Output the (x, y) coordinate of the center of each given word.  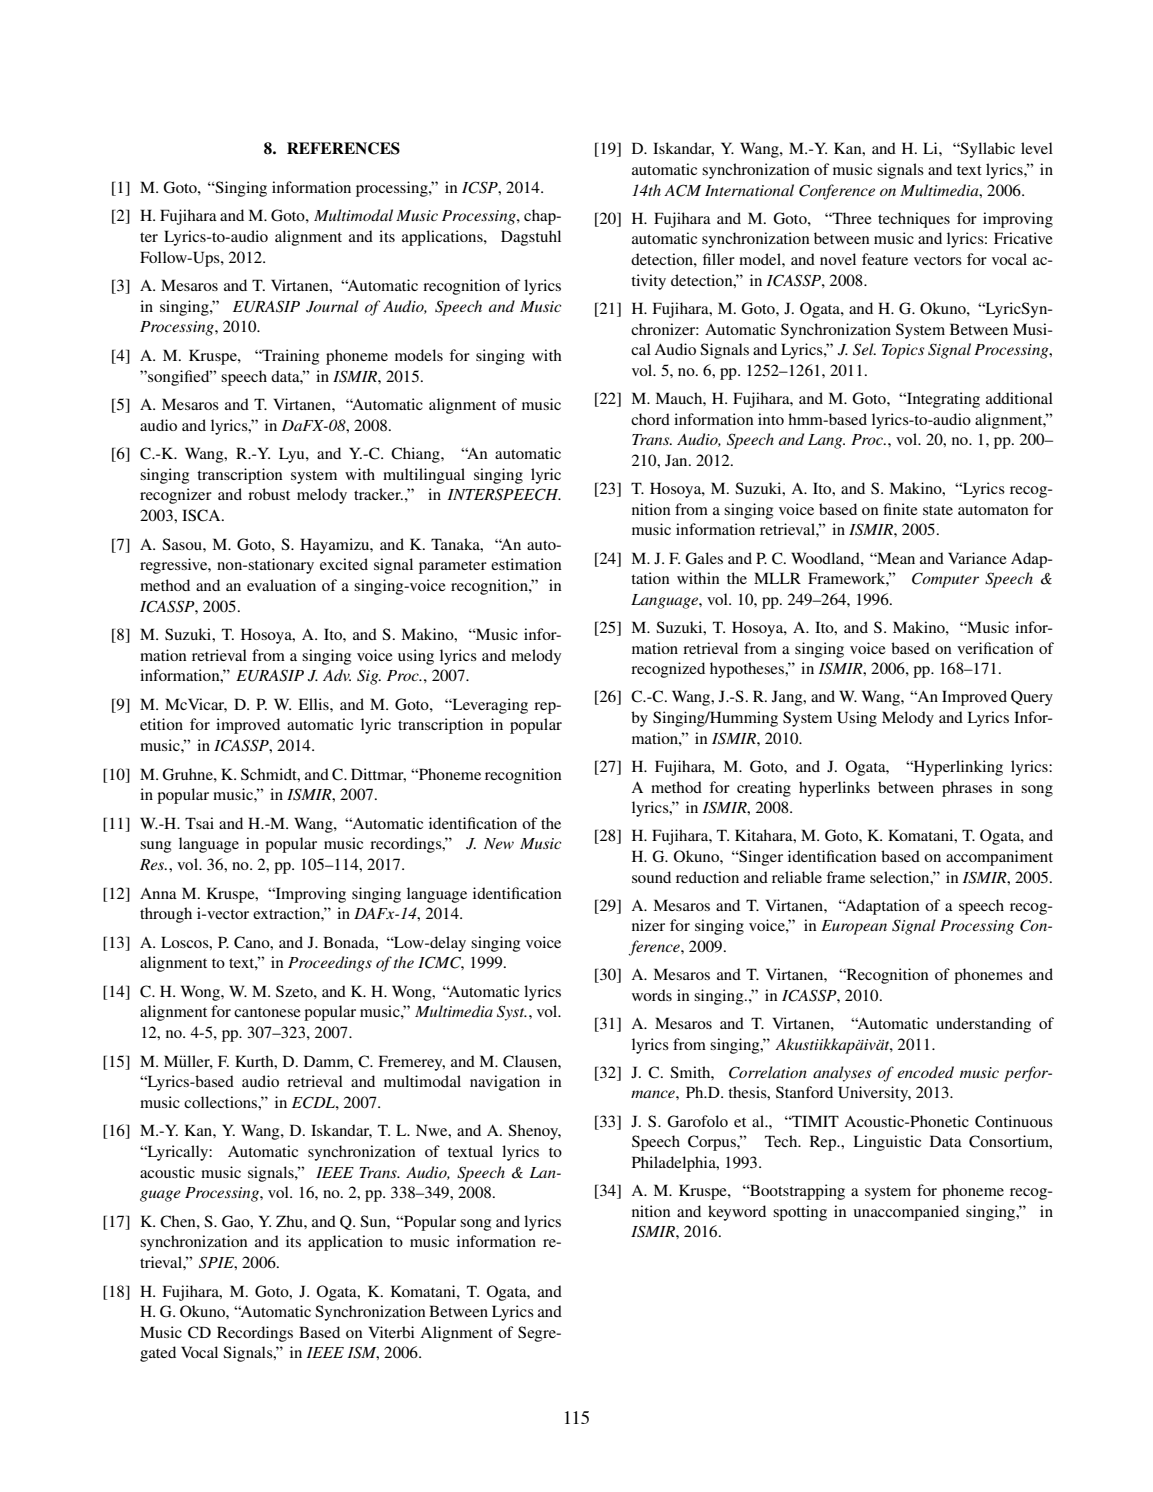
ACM (682, 190)
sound (651, 877)
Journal (332, 306)
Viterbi (391, 1332)
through (166, 915)
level (1037, 148)
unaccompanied (906, 1213)
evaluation (281, 585)
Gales (704, 558)
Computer (945, 580)
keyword (737, 1213)
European (854, 927)
